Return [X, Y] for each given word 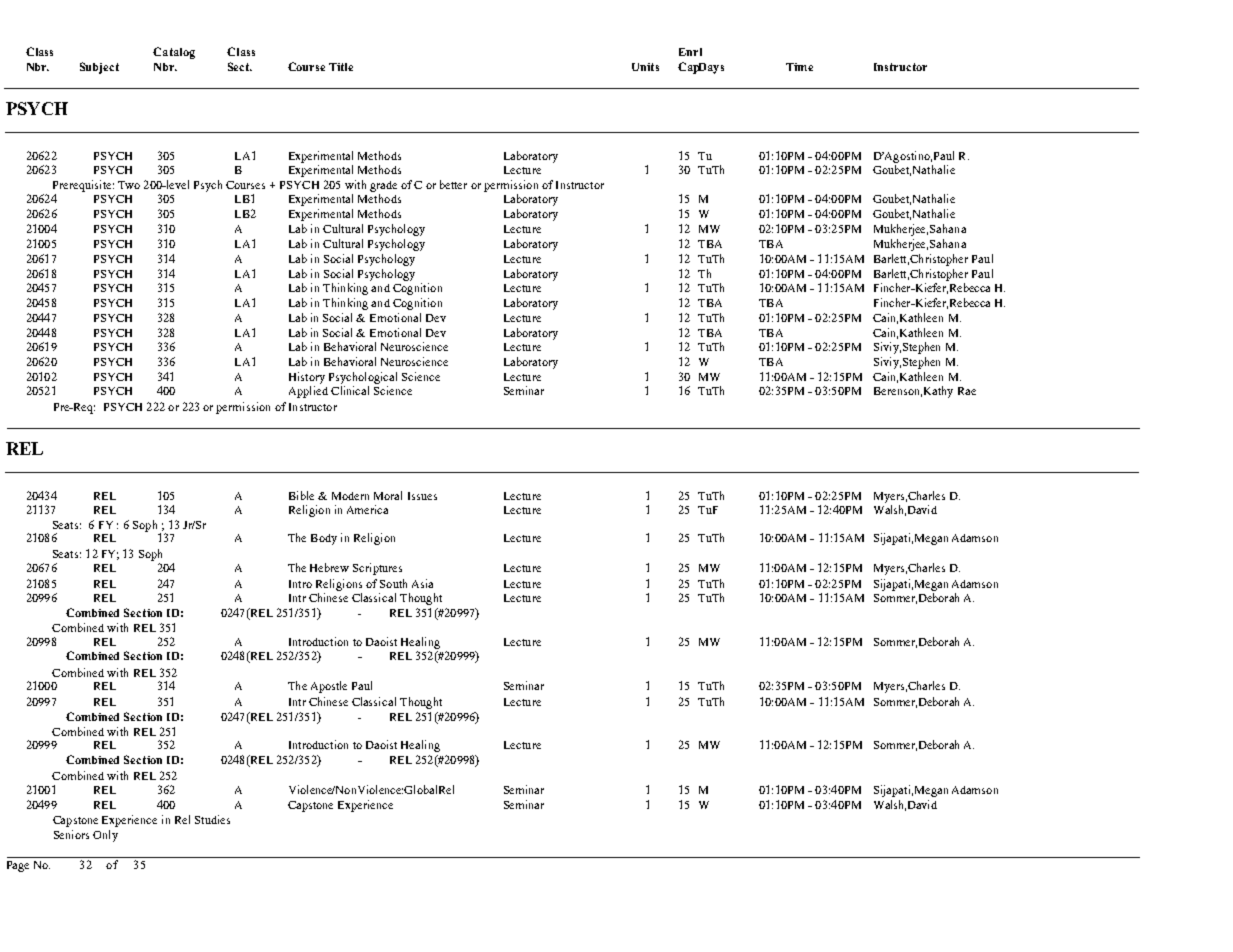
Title [341, 67]
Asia [422, 583]
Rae [967, 391]
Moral [388, 495]
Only [105, 836]
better [453, 184]
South [393, 583]
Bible [301, 495]
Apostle [329, 687]
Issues [422, 496]
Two [129, 185]
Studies [212, 819]
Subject [99, 68]
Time [799, 67]
